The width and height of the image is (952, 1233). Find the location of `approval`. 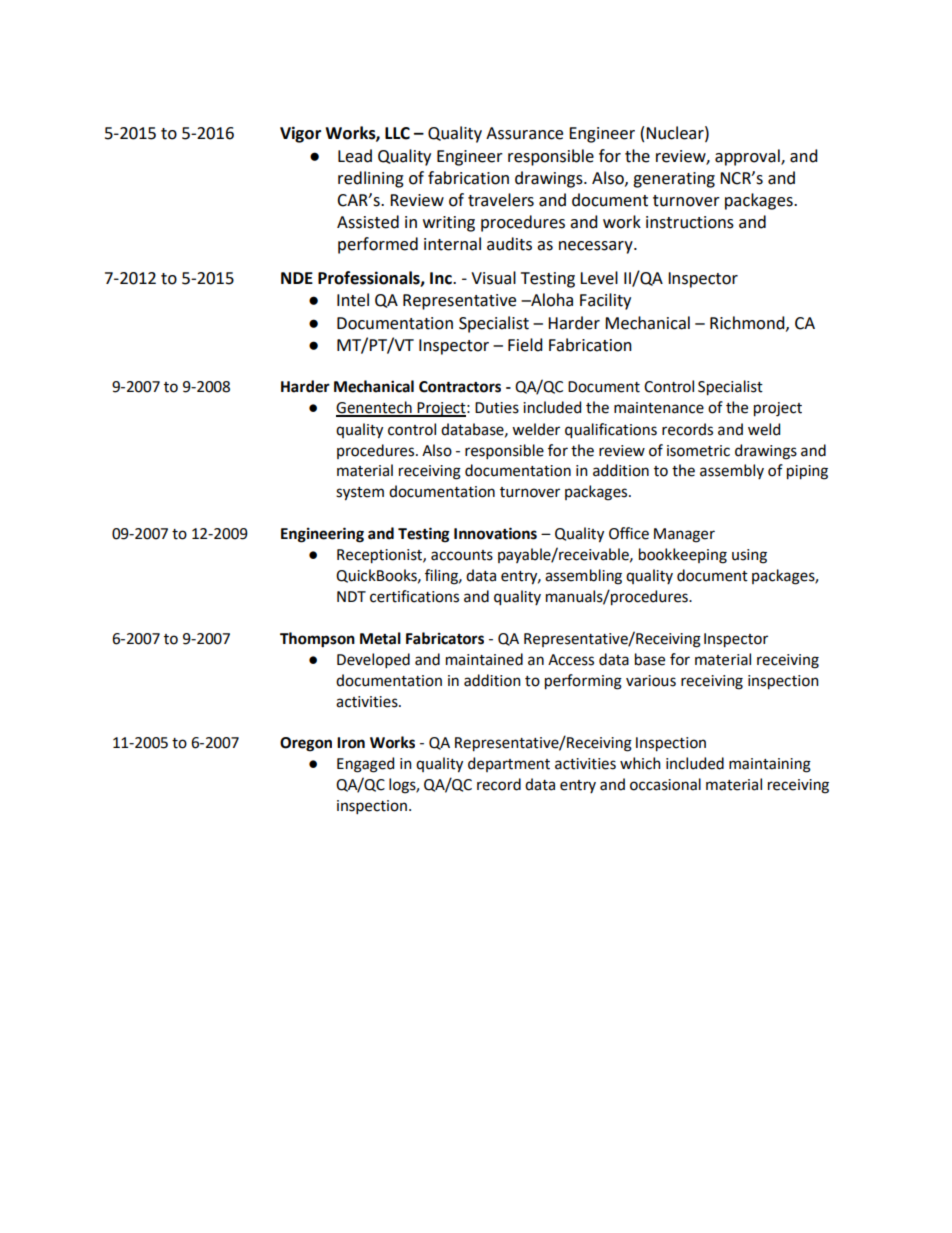

approval is located at coordinates (748, 157).
